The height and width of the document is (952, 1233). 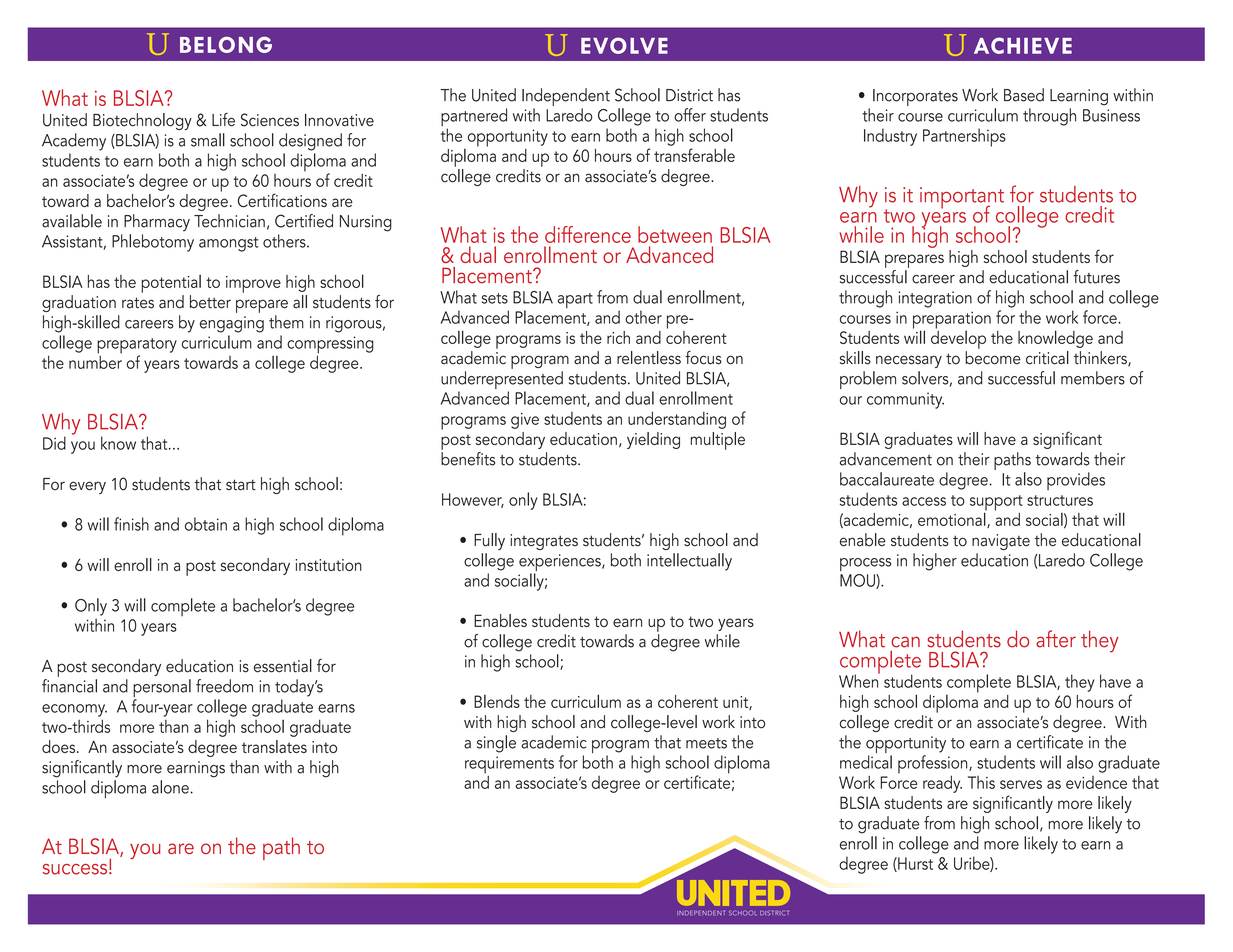 What do you see at coordinates (1023, 45) in the document?
I see `ACHIEVE` at bounding box center [1023, 45].
